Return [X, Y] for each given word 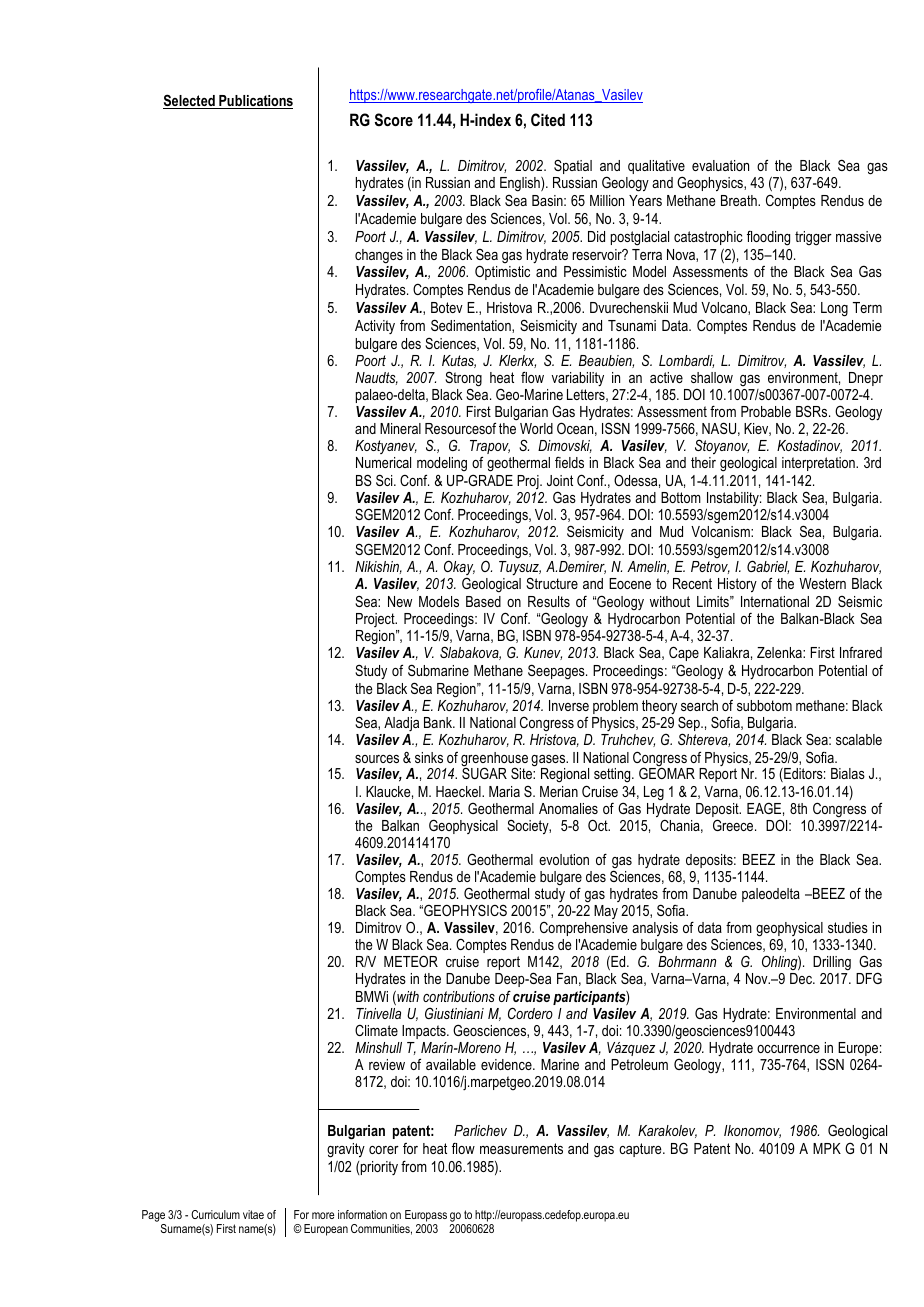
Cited [548, 119]
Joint [560, 480]
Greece [734, 825]
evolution [564, 859]
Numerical [383, 462]
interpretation [819, 464]
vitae [253, 1214]
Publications [255, 102]
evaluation [720, 165]
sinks [429, 757]
